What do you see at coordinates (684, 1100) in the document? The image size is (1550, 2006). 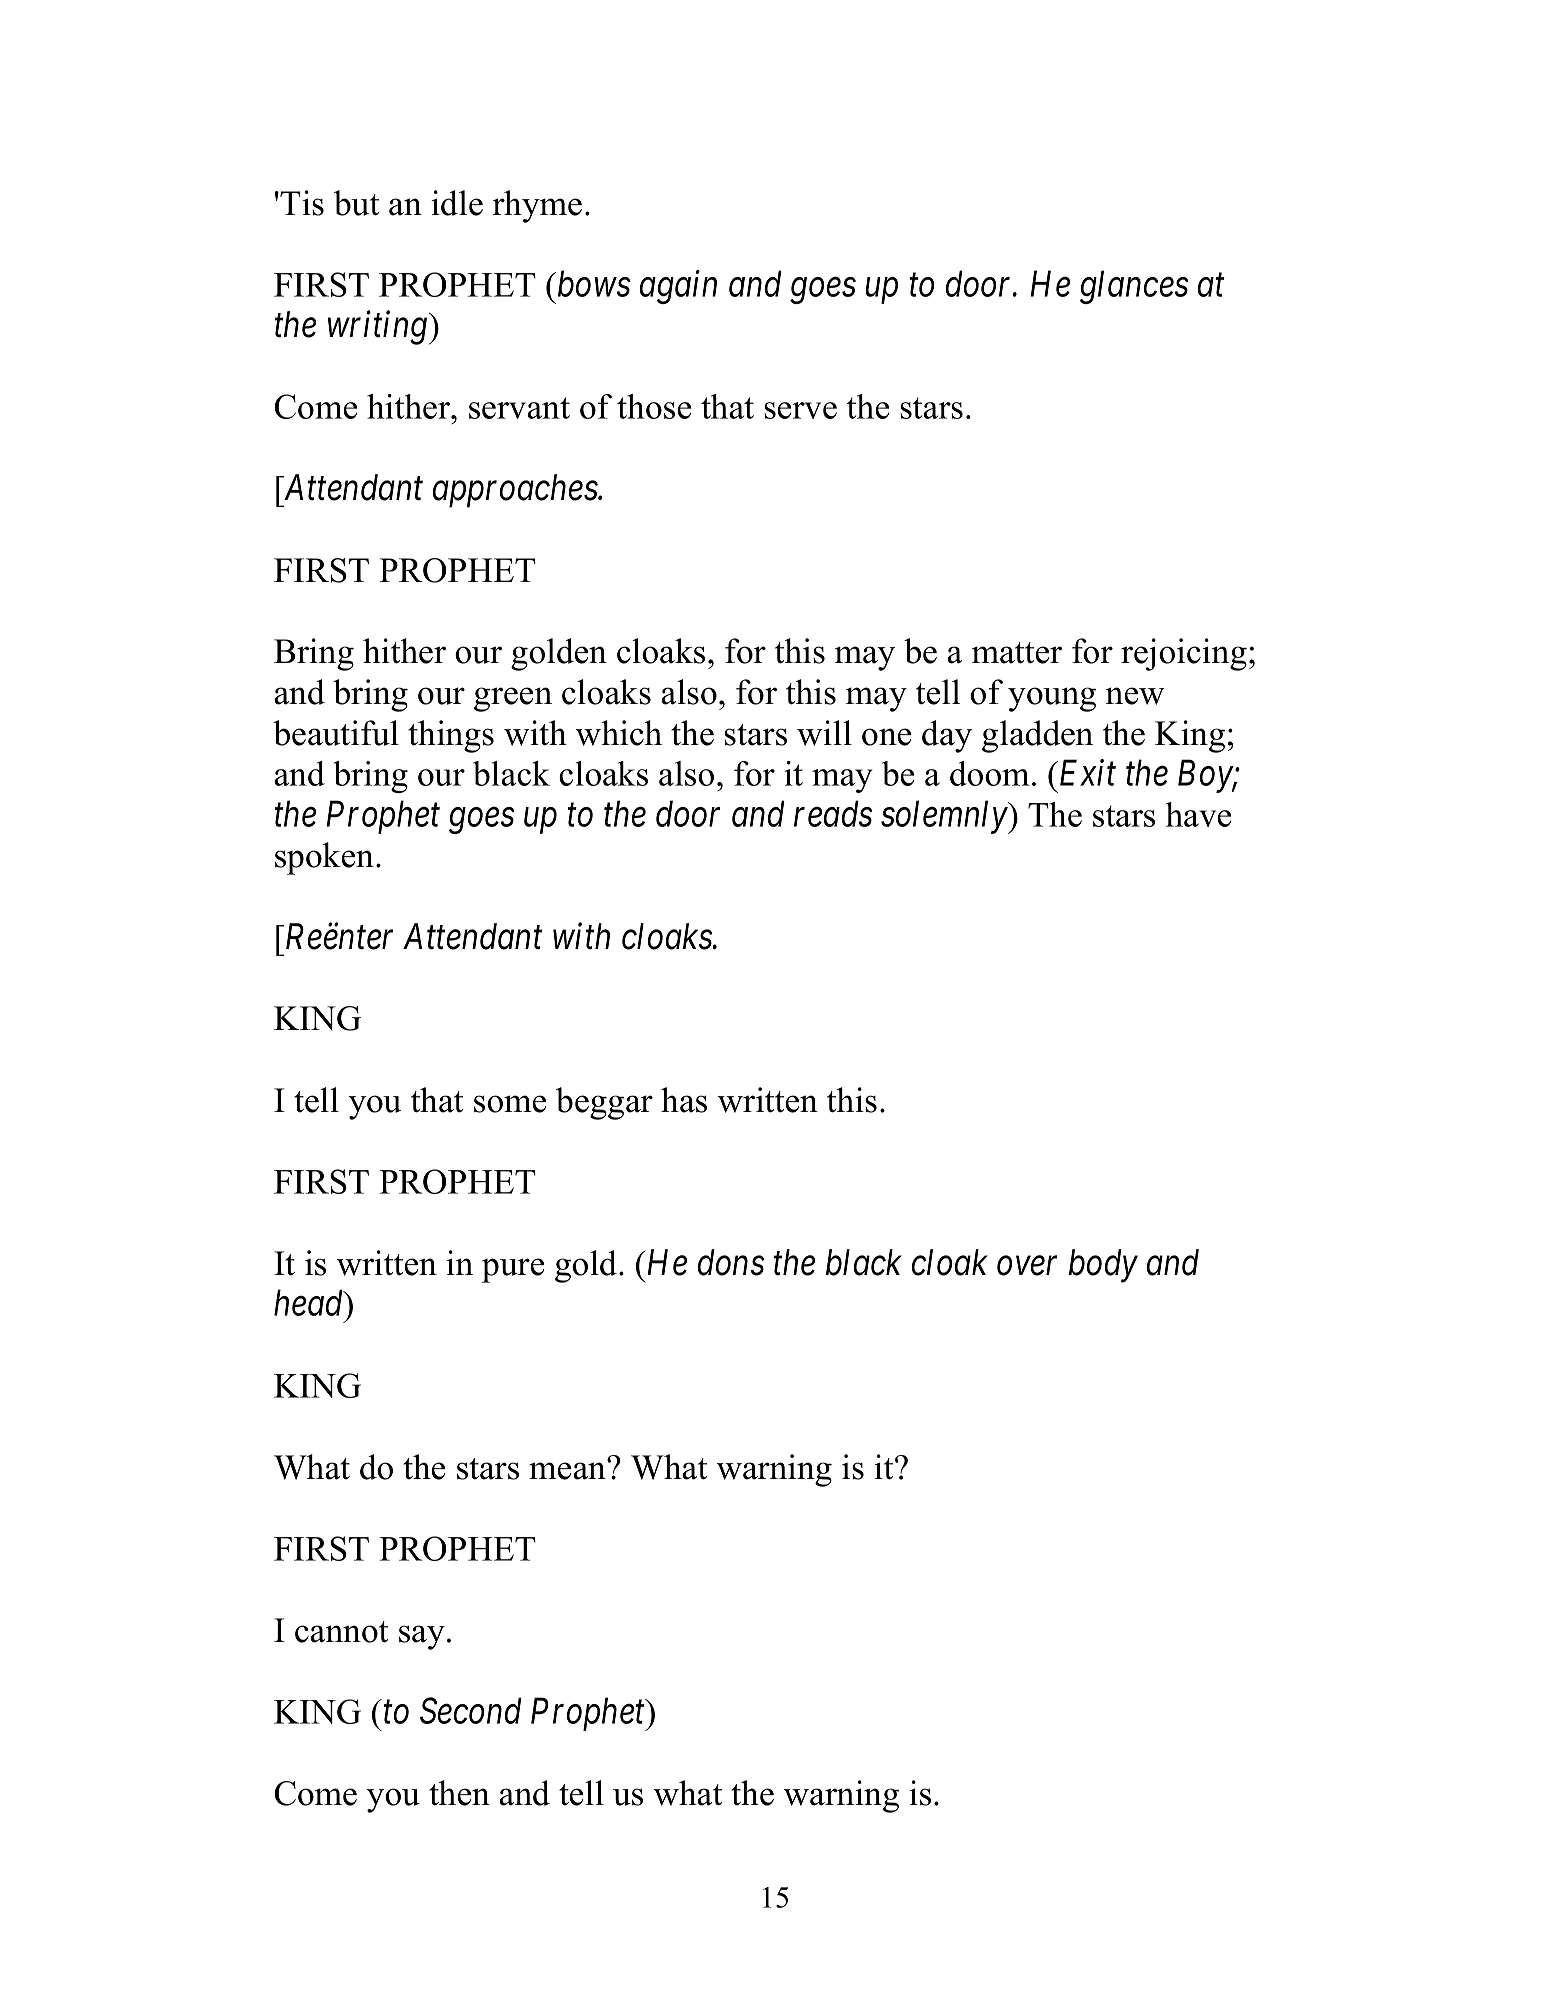 I see `has` at bounding box center [684, 1100].
